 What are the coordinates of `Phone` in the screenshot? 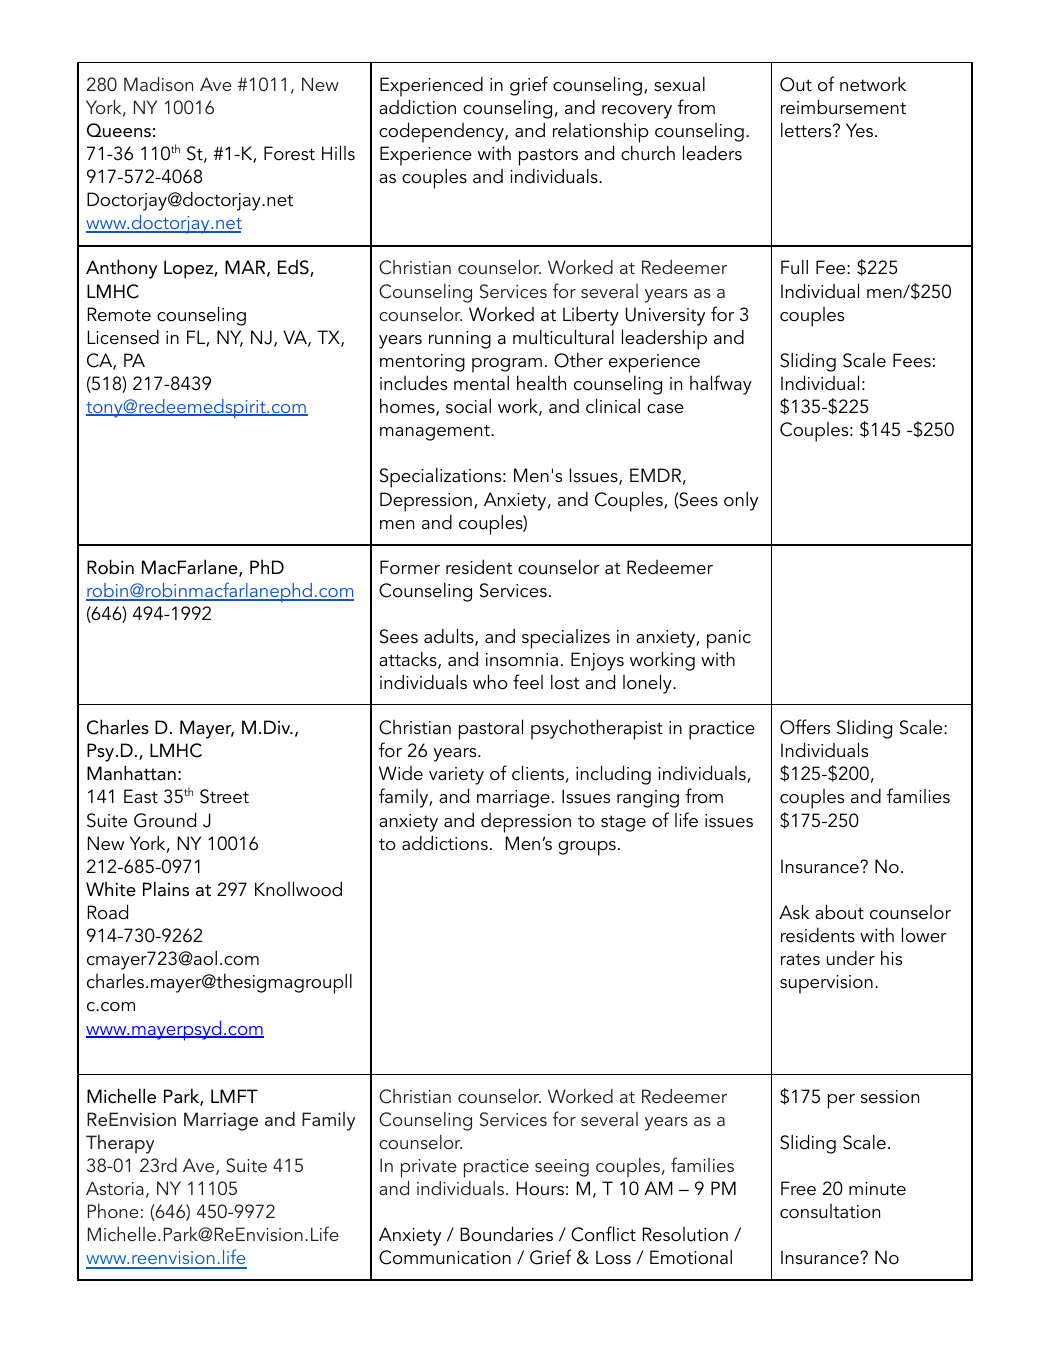 It's located at (113, 1211).
